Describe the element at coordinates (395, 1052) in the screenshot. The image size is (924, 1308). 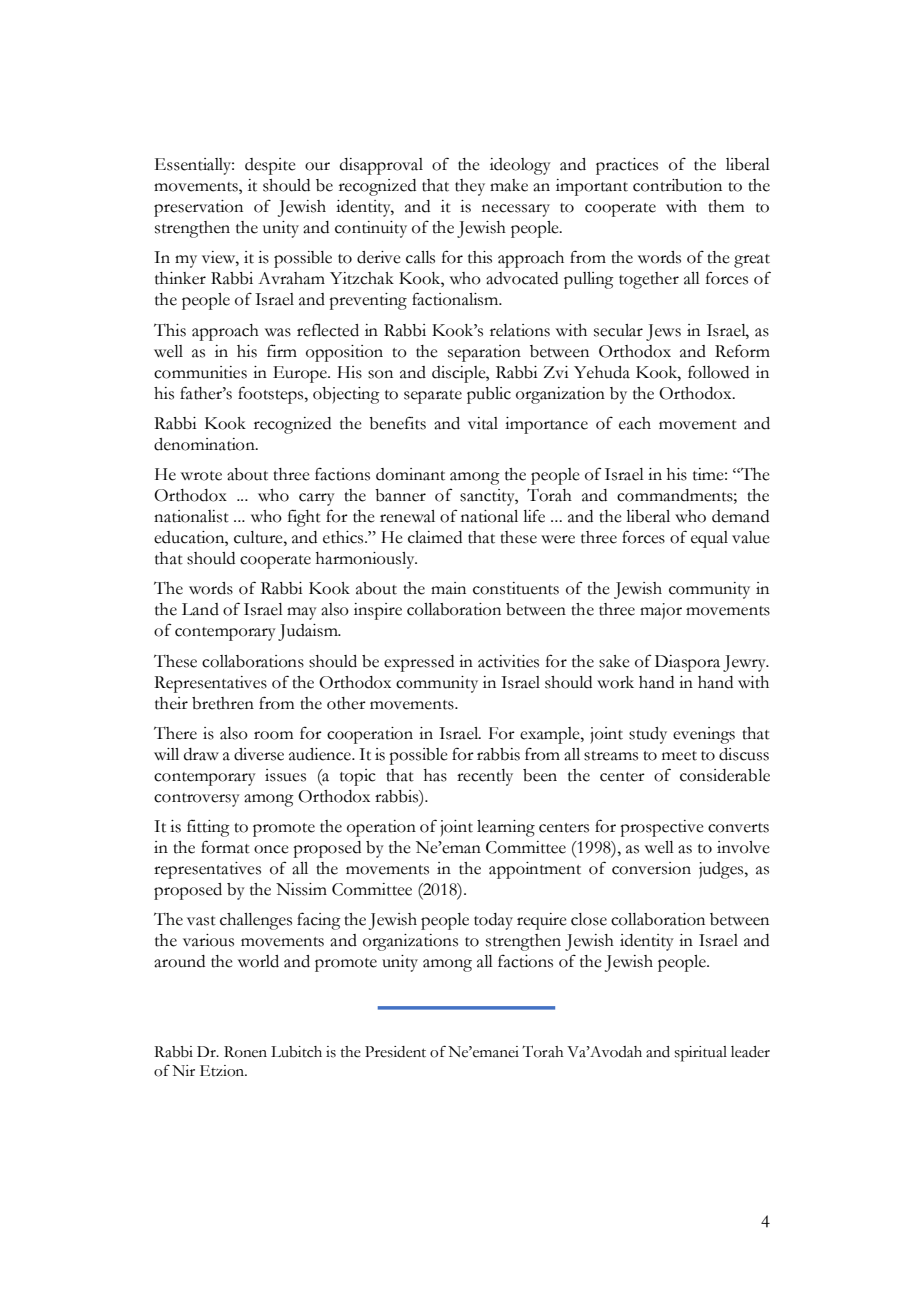
I see `President` at that location.
